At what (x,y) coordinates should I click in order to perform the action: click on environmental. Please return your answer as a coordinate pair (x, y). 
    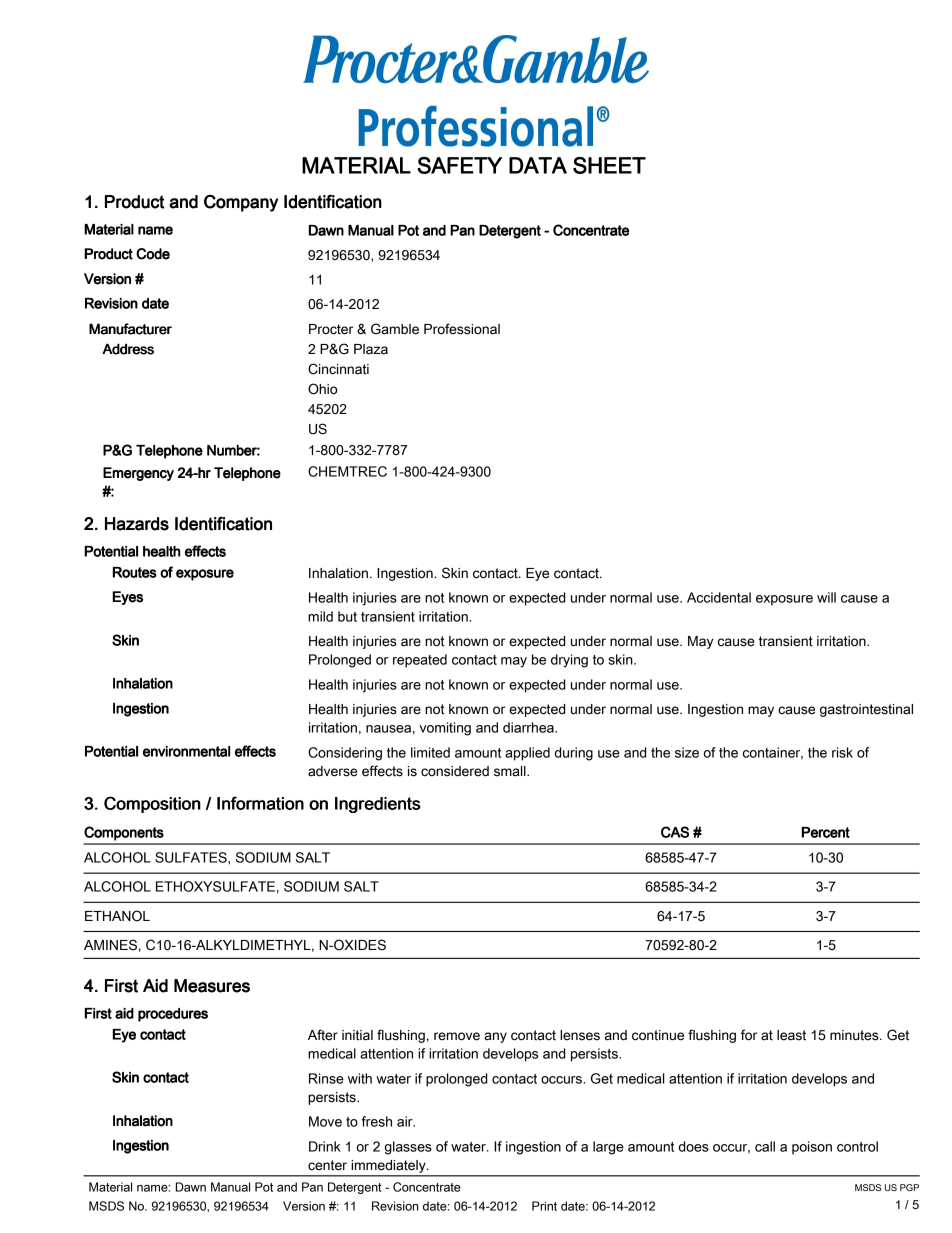
    Looking at the image, I should click on (186, 751).
